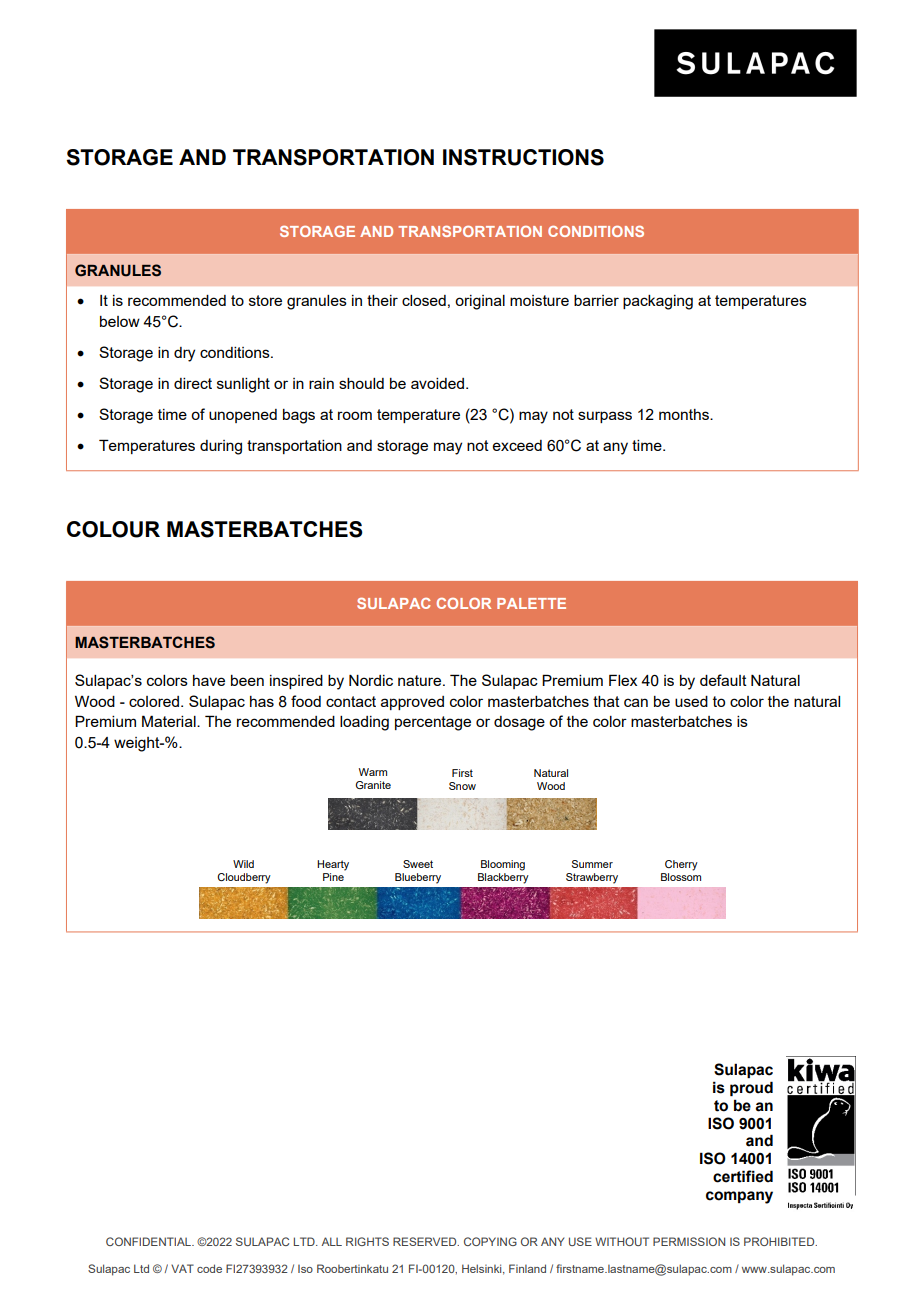 This page has width=924, height=1307. Describe the element at coordinates (182, 1268) in the page. I see `VAT` at that location.
